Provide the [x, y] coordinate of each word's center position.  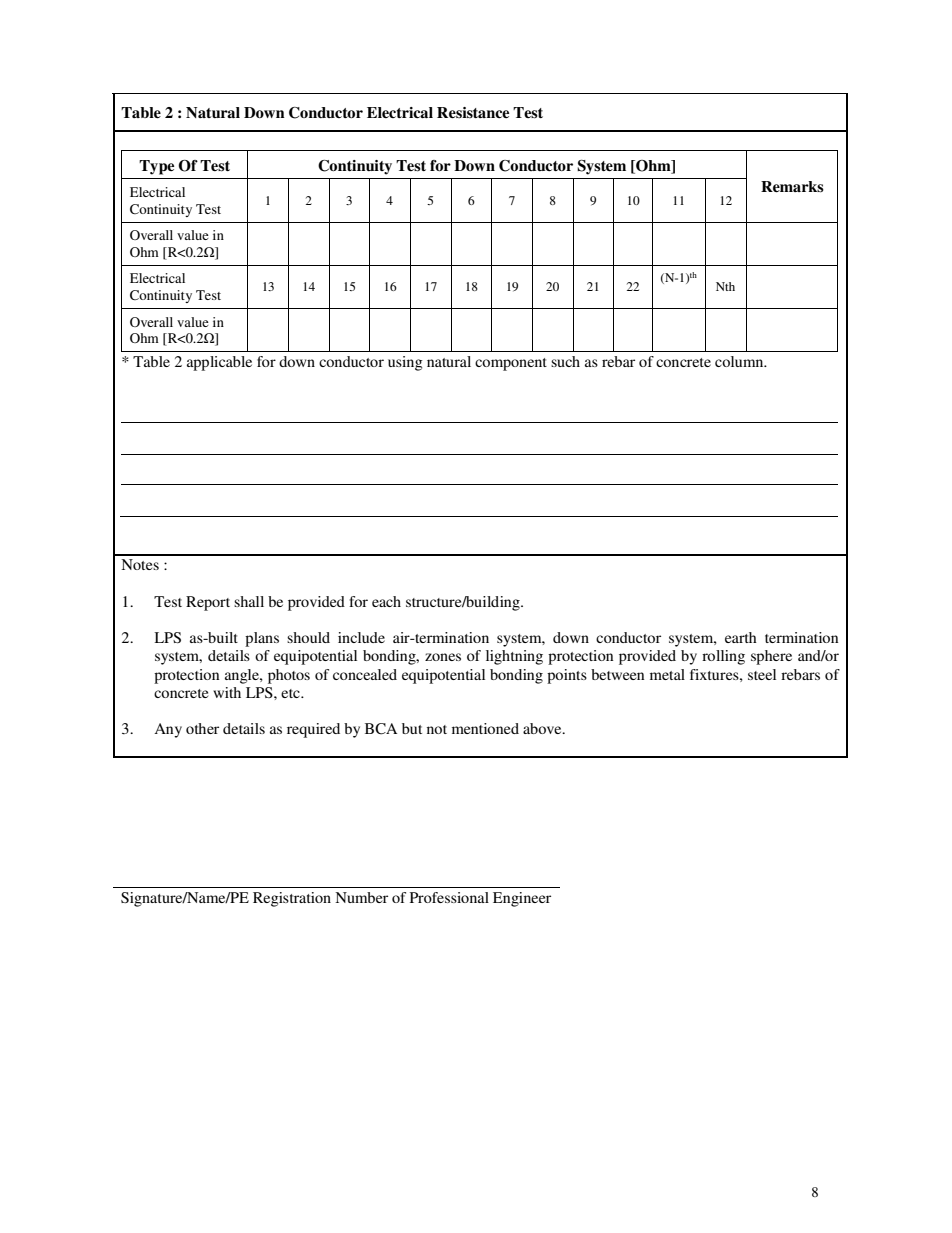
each [386, 601]
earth [741, 637]
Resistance [473, 112]
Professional [449, 897]
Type [156, 167]
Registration [292, 899]
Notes [140, 564]
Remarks [792, 187]
